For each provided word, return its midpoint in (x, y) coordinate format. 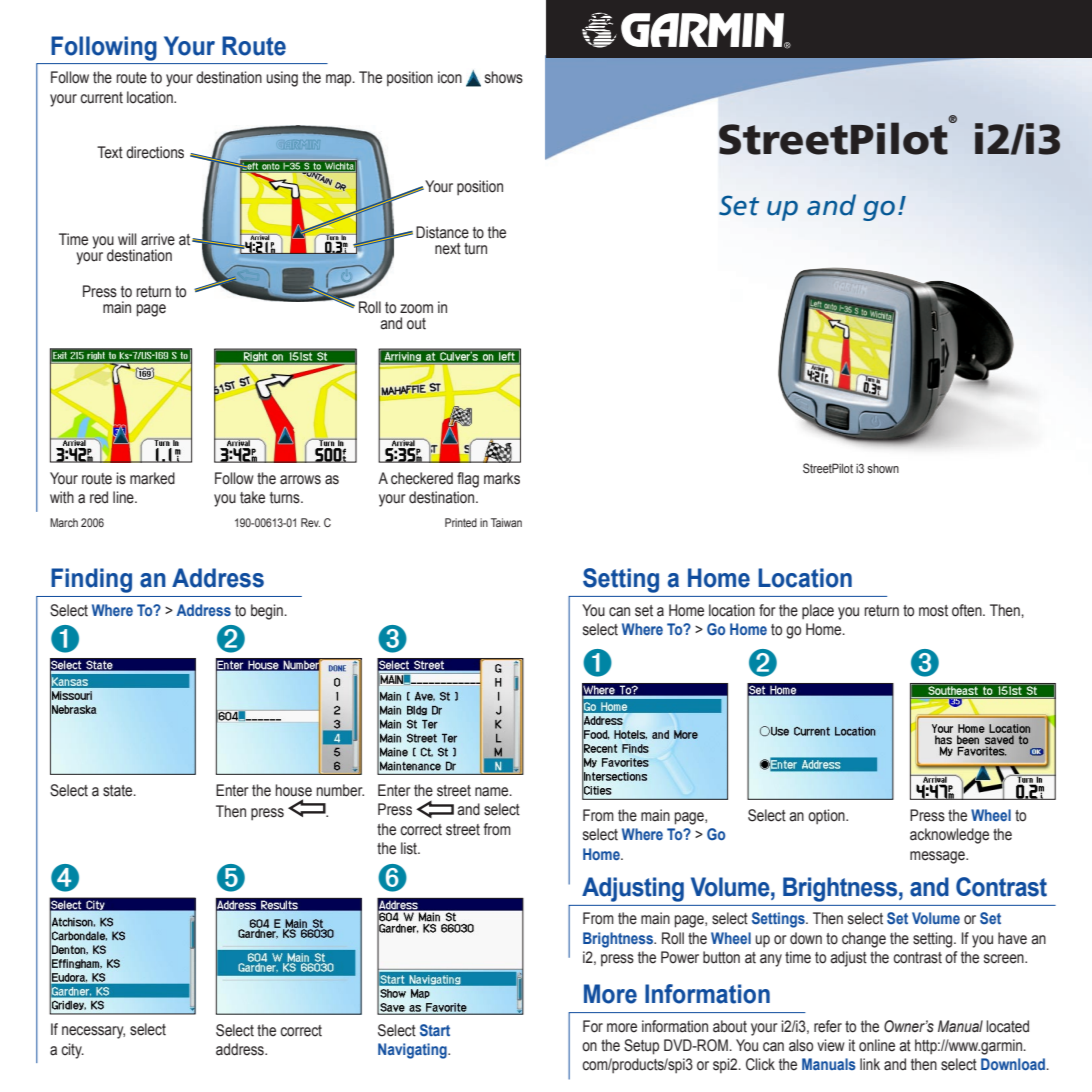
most (933, 611)
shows (504, 77)
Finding (91, 580)
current (101, 98)
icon (450, 77)
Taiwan (506, 522)
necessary (93, 1032)
